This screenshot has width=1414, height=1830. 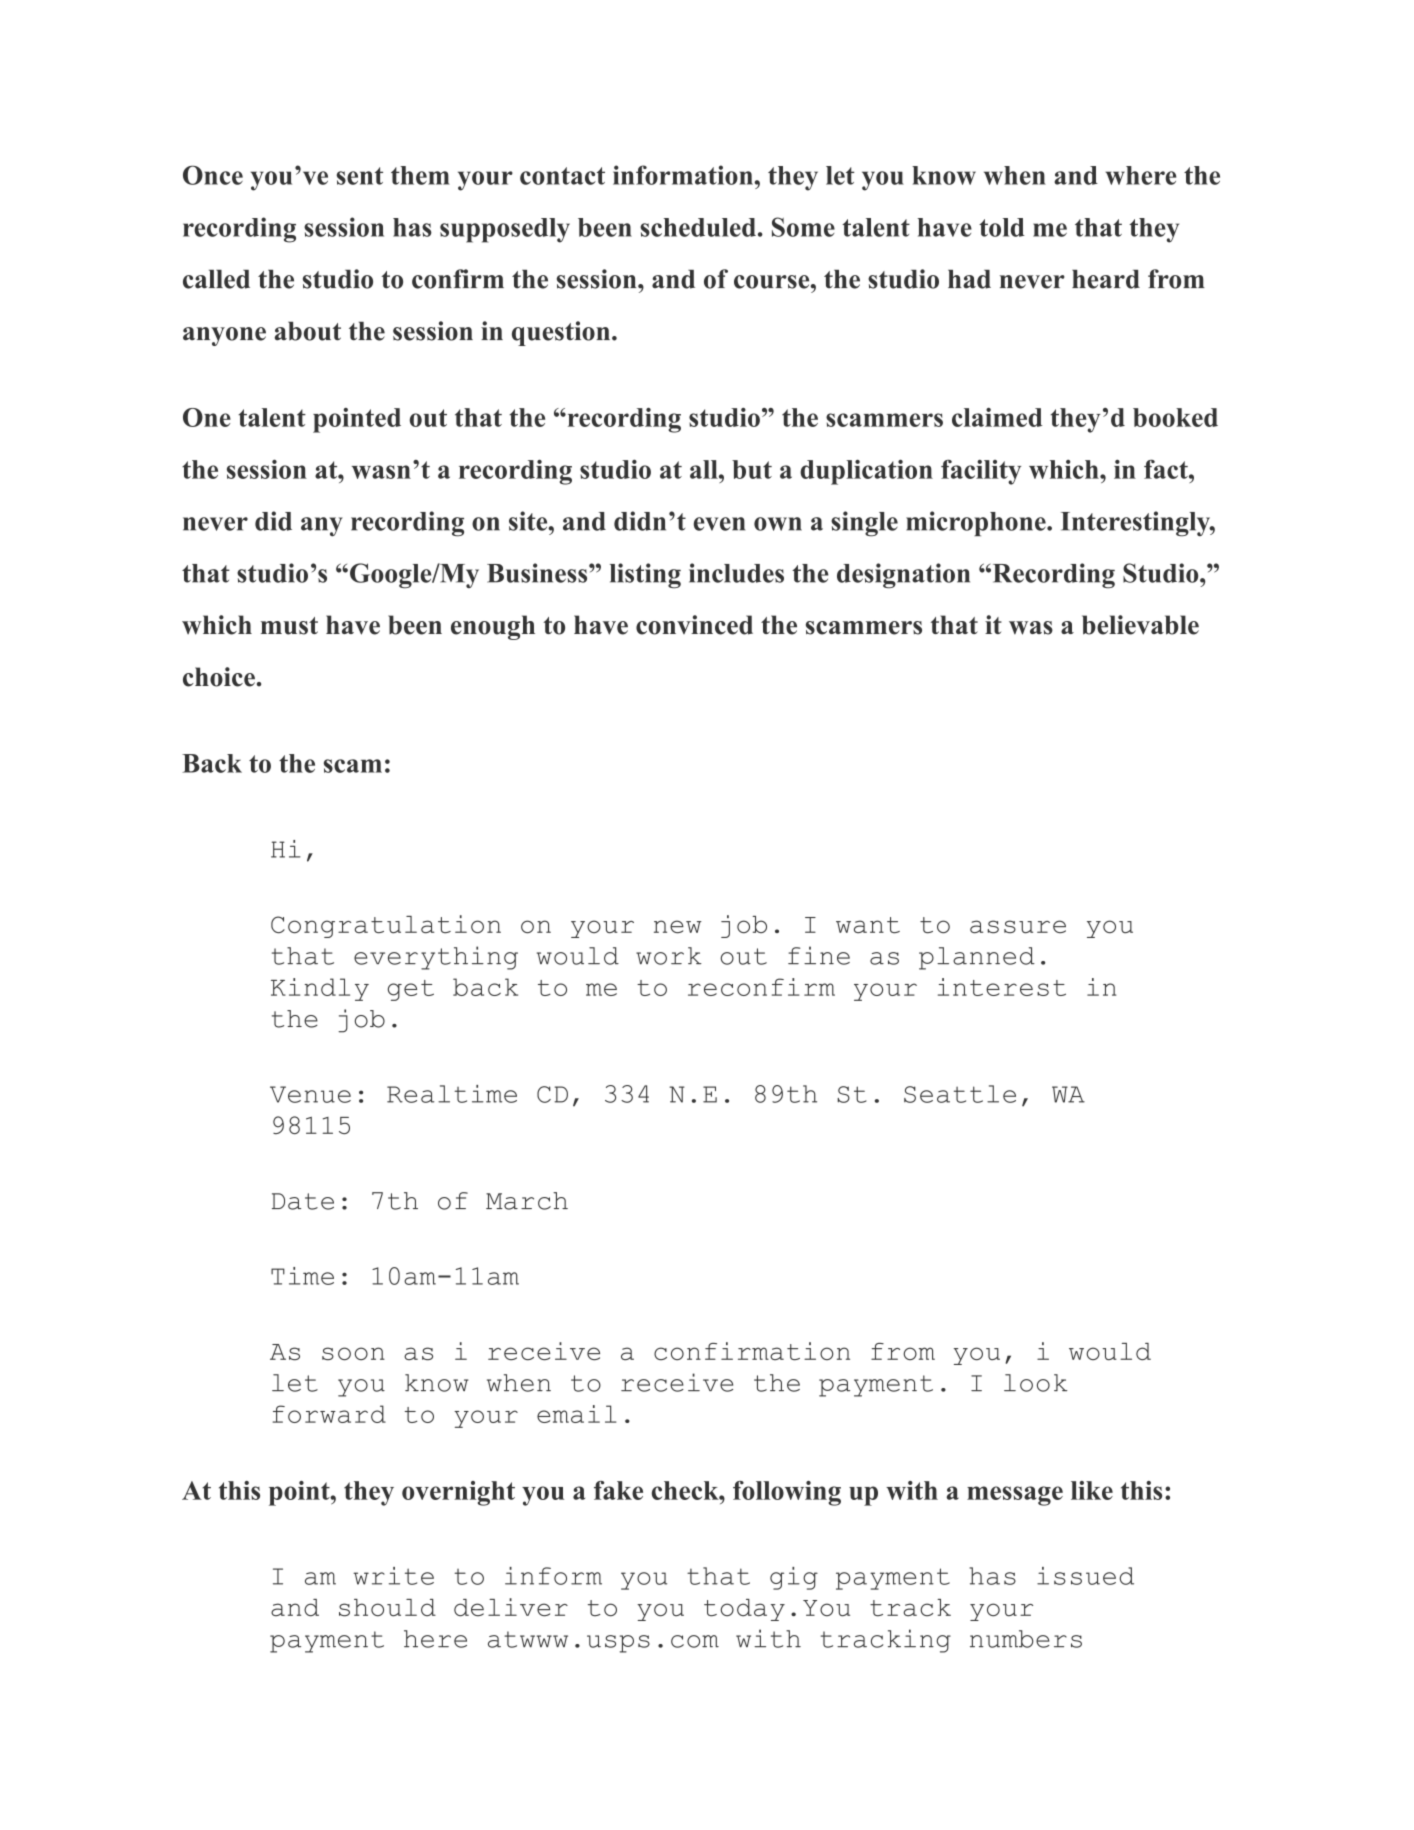 What do you see at coordinates (698, 227) in the screenshot?
I see `scheduled` at bounding box center [698, 227].
